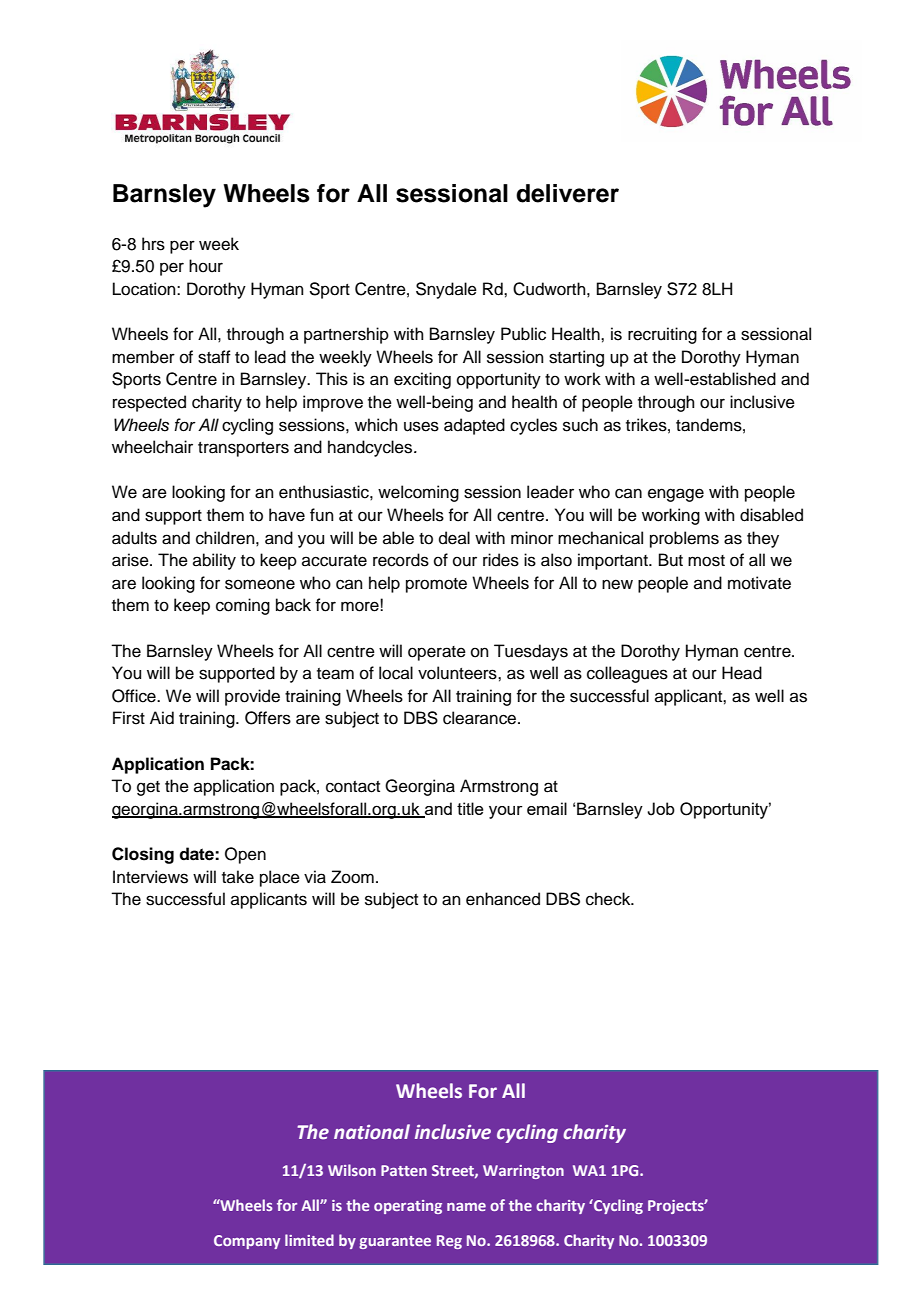  I want to click on recruiting, so click(662, 335).
